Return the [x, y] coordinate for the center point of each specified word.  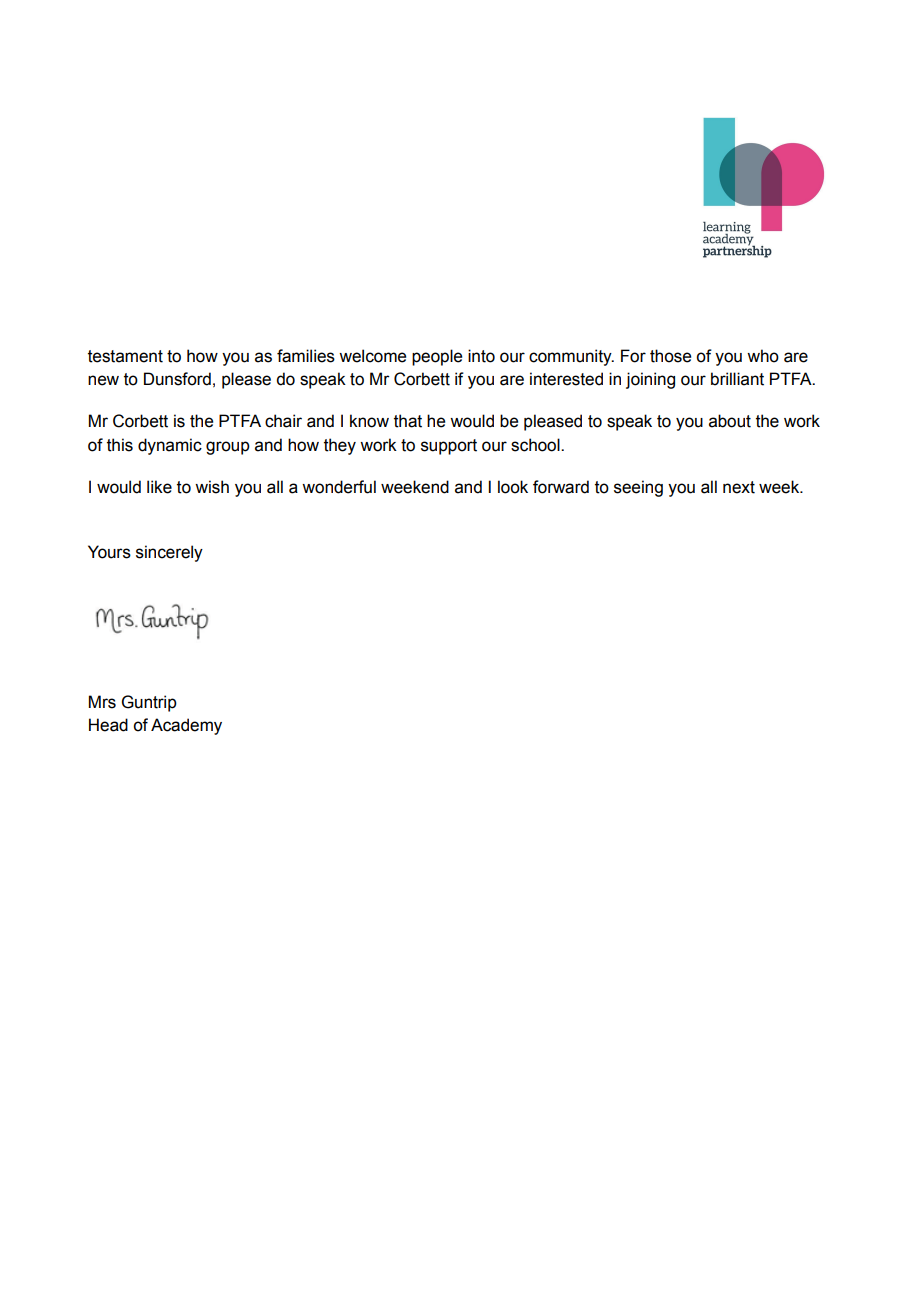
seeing [638, 488]
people [437, 357]
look [513, 487]
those [670, 356]
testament [125, 356]
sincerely [169, 553]
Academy [186, 726]
